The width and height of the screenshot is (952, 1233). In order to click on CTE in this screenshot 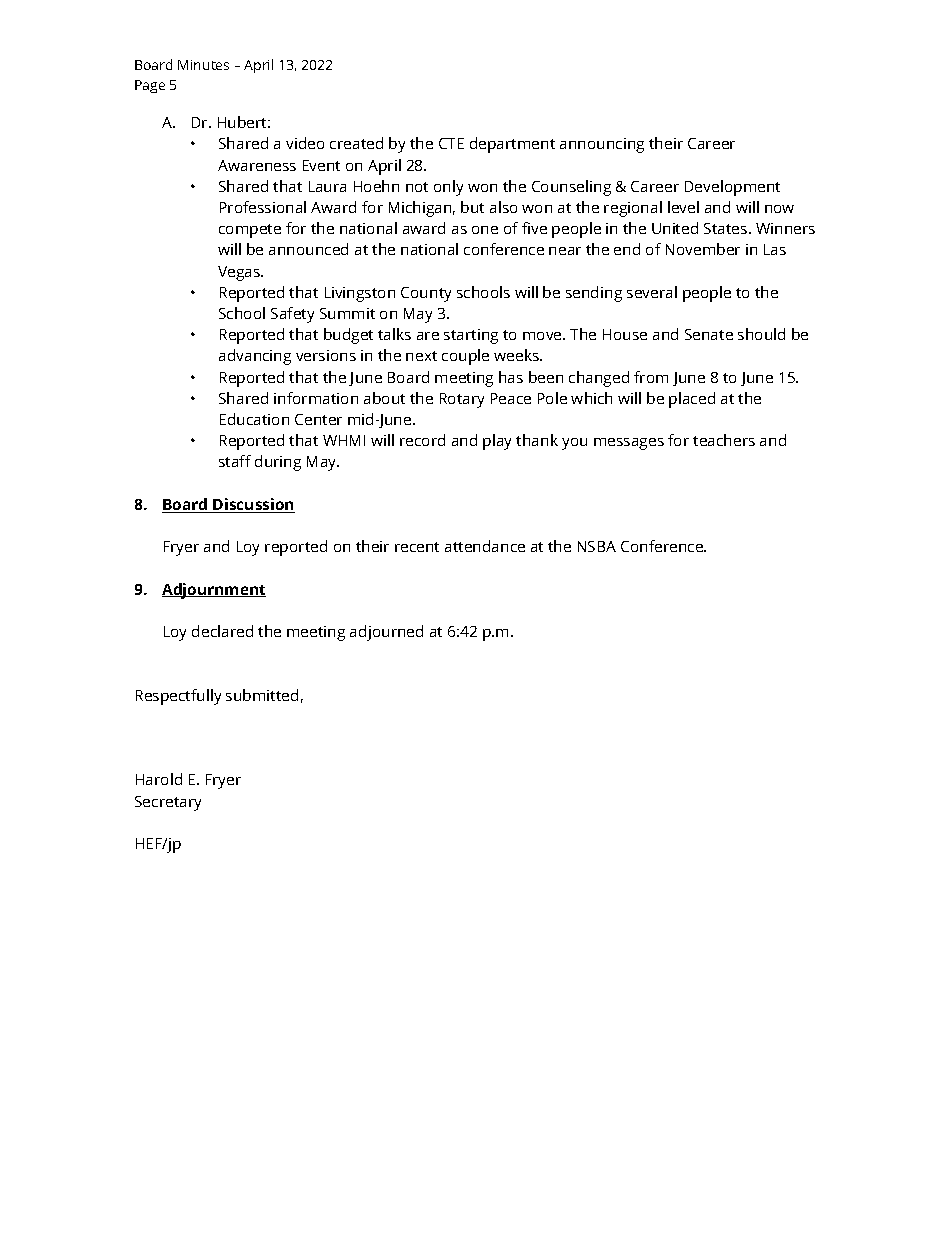, I will do `click(451, 143)`.
